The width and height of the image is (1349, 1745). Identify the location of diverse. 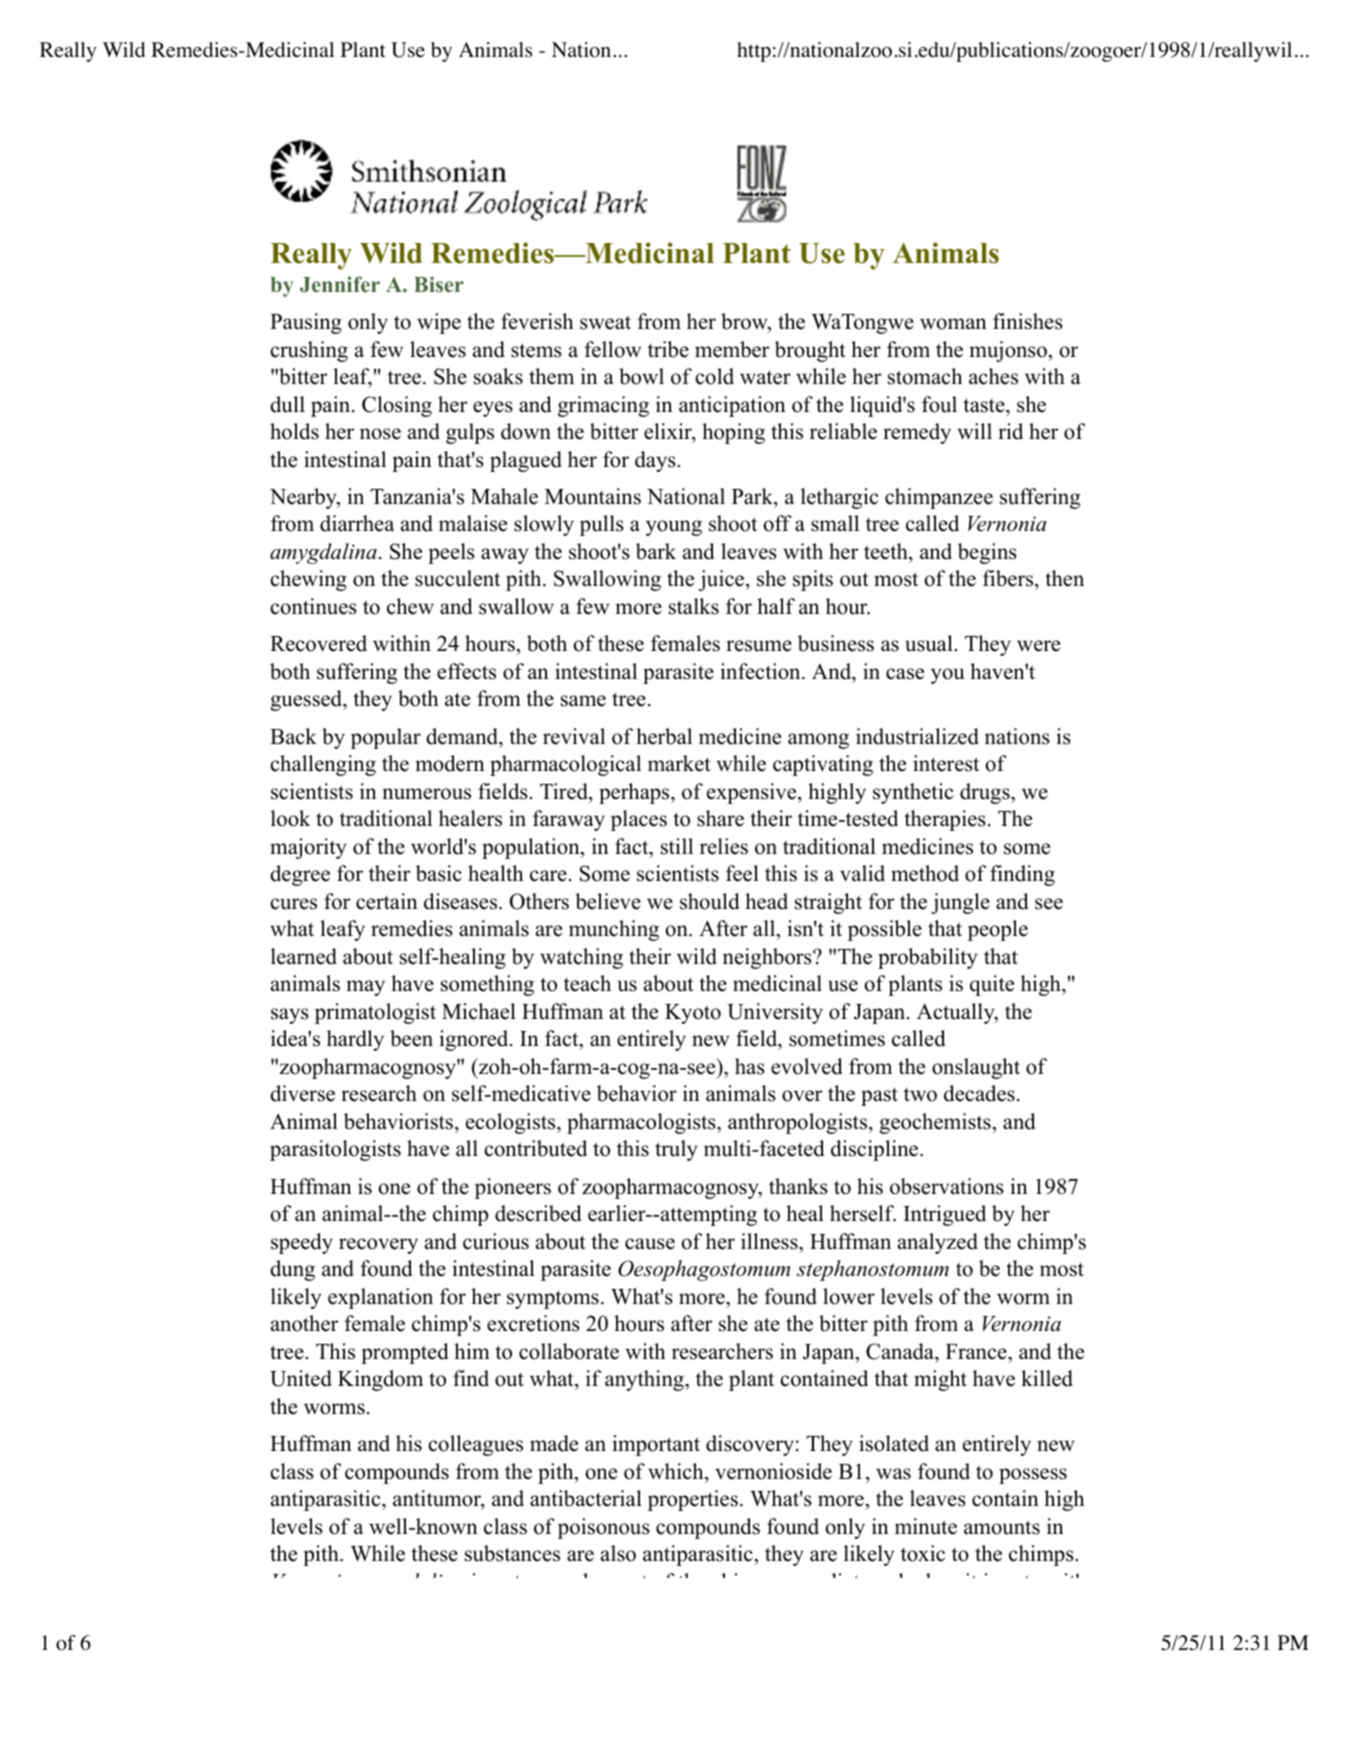
(302, 1093).
